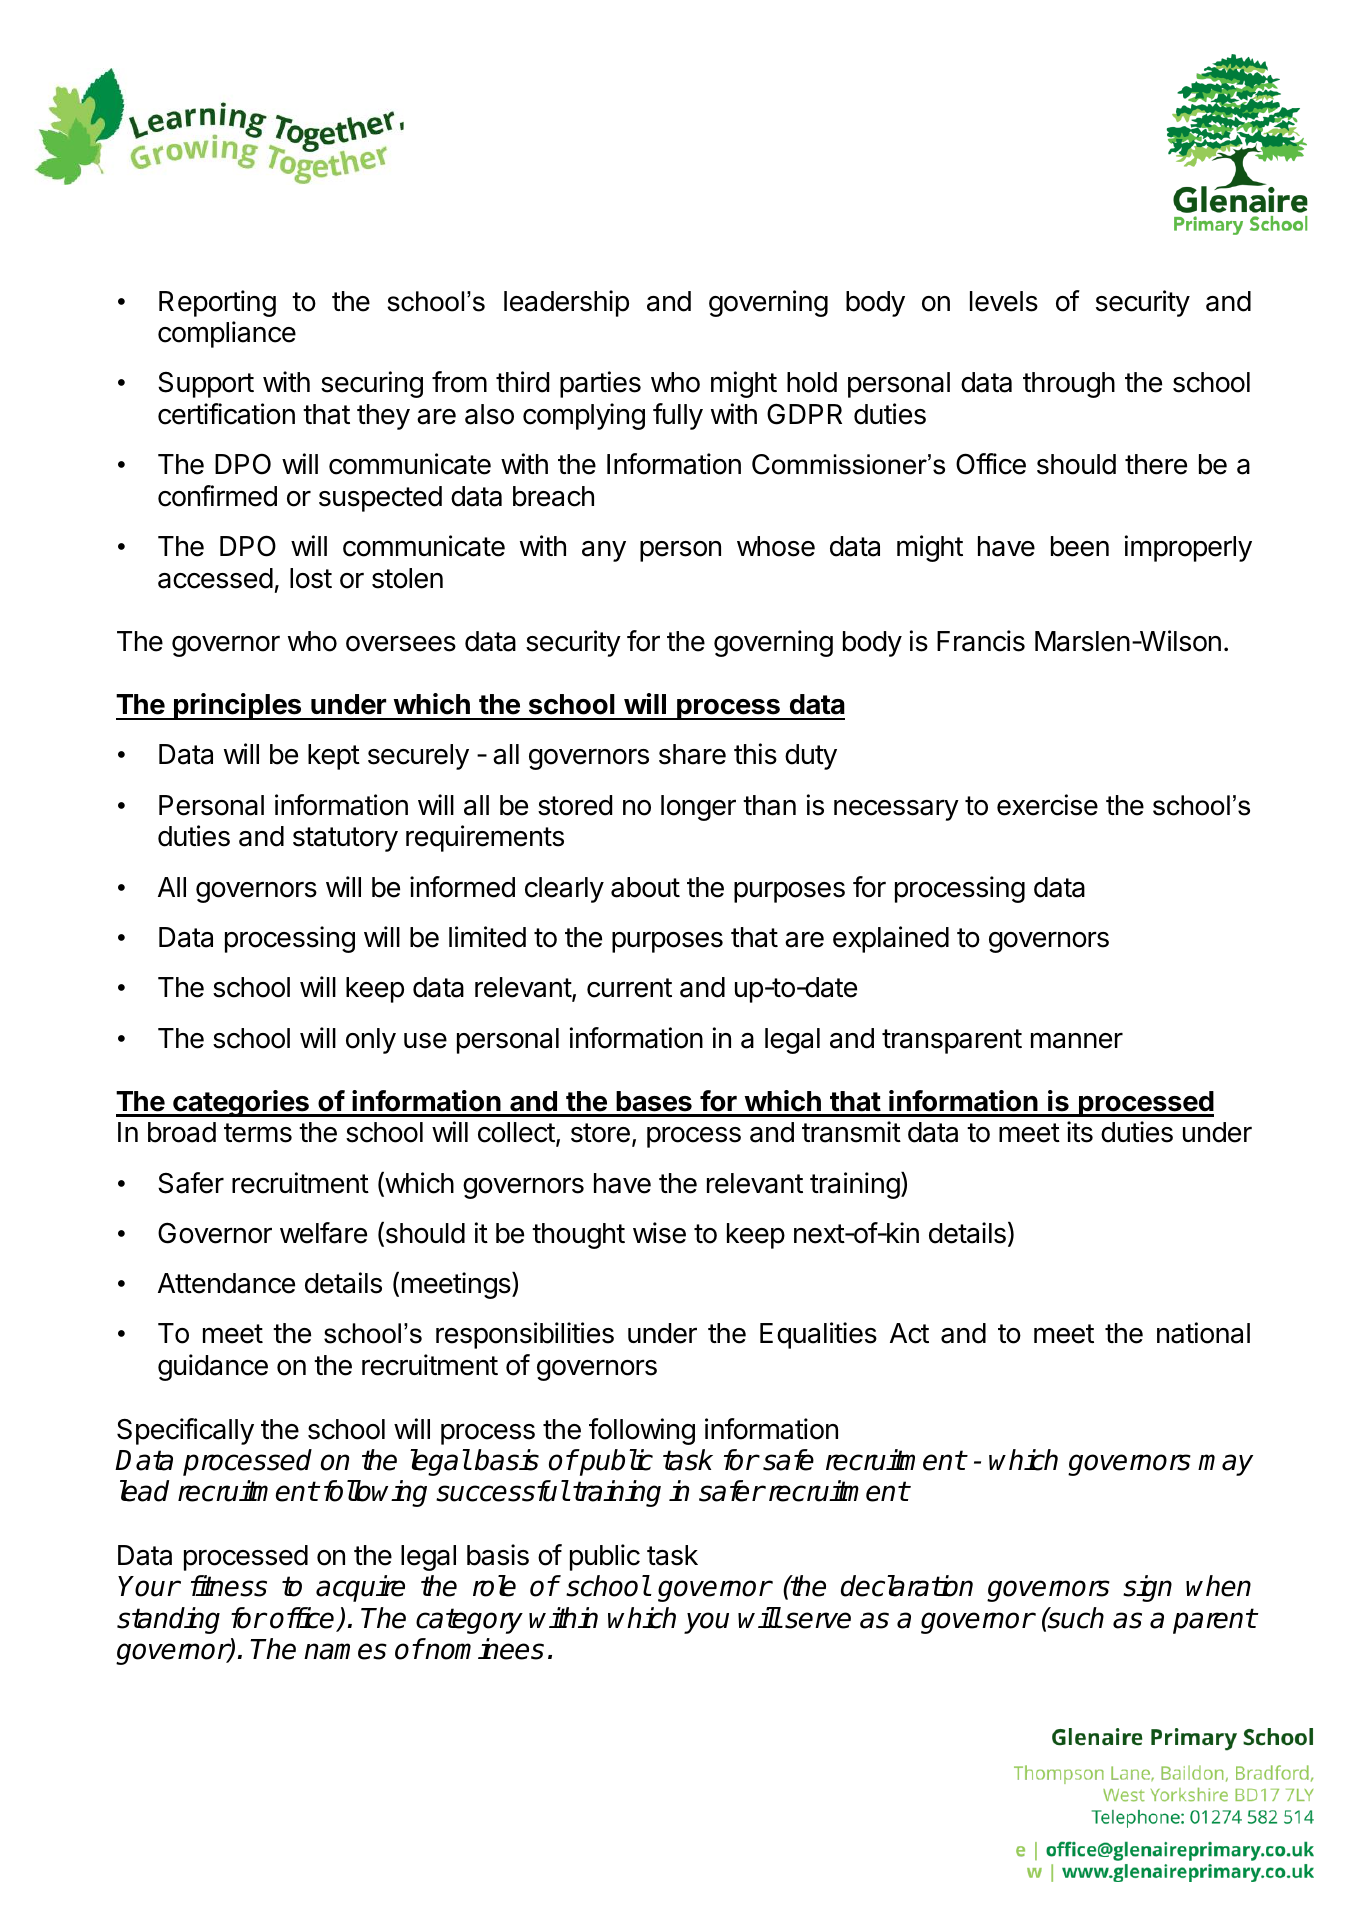 Image resolution: width=1361 pixels, height=1926 pixels. Describe the element at coordinates (692, 754) in the screenshot. I see `share` at that location.
